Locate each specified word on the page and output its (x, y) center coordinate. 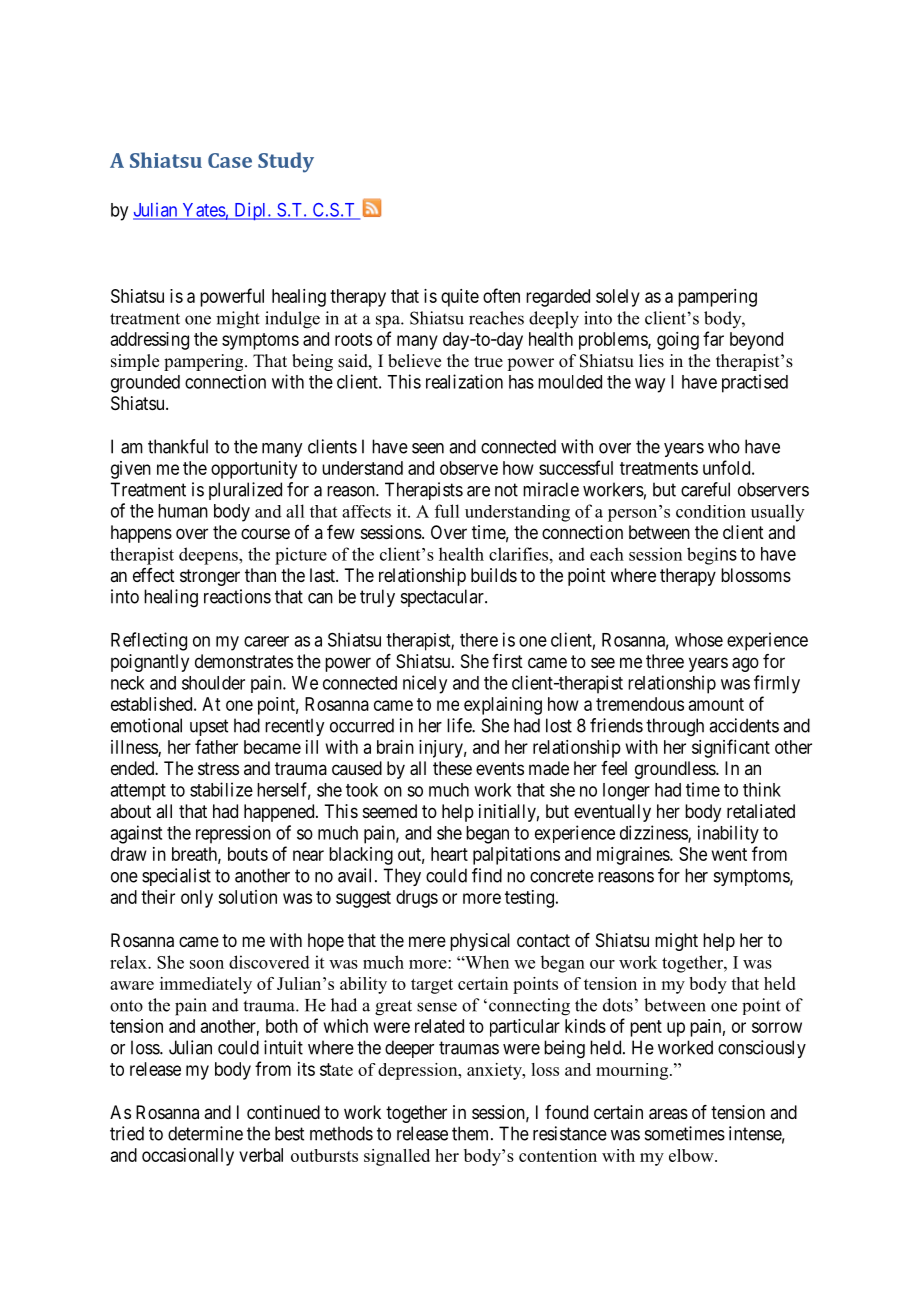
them (472, 1133)
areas (668, 1114)
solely (618, 298)
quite (460, 298)
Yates (203, 211)
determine (205, 1133)
